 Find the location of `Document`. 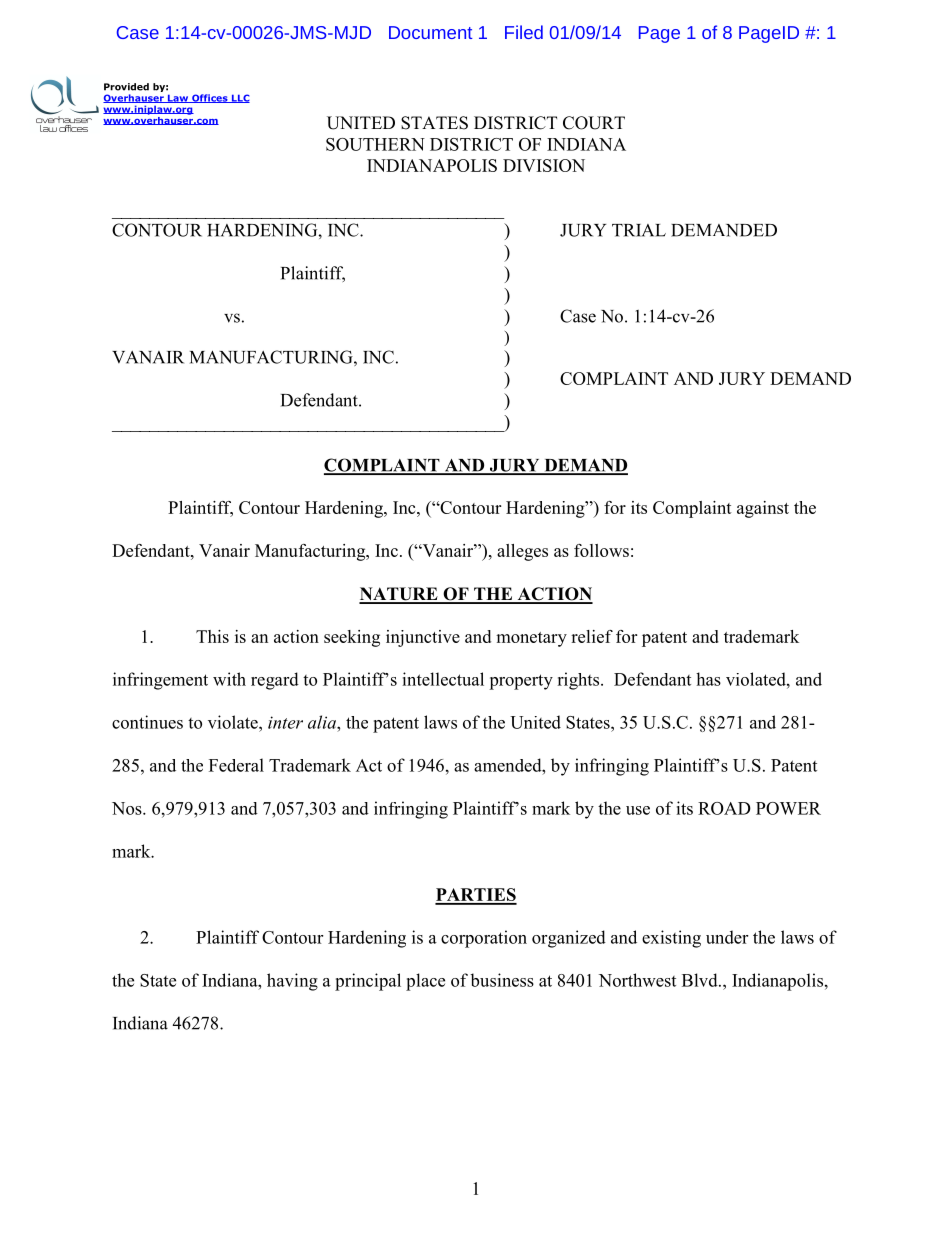

Document is located at coordinates (430, 32).
